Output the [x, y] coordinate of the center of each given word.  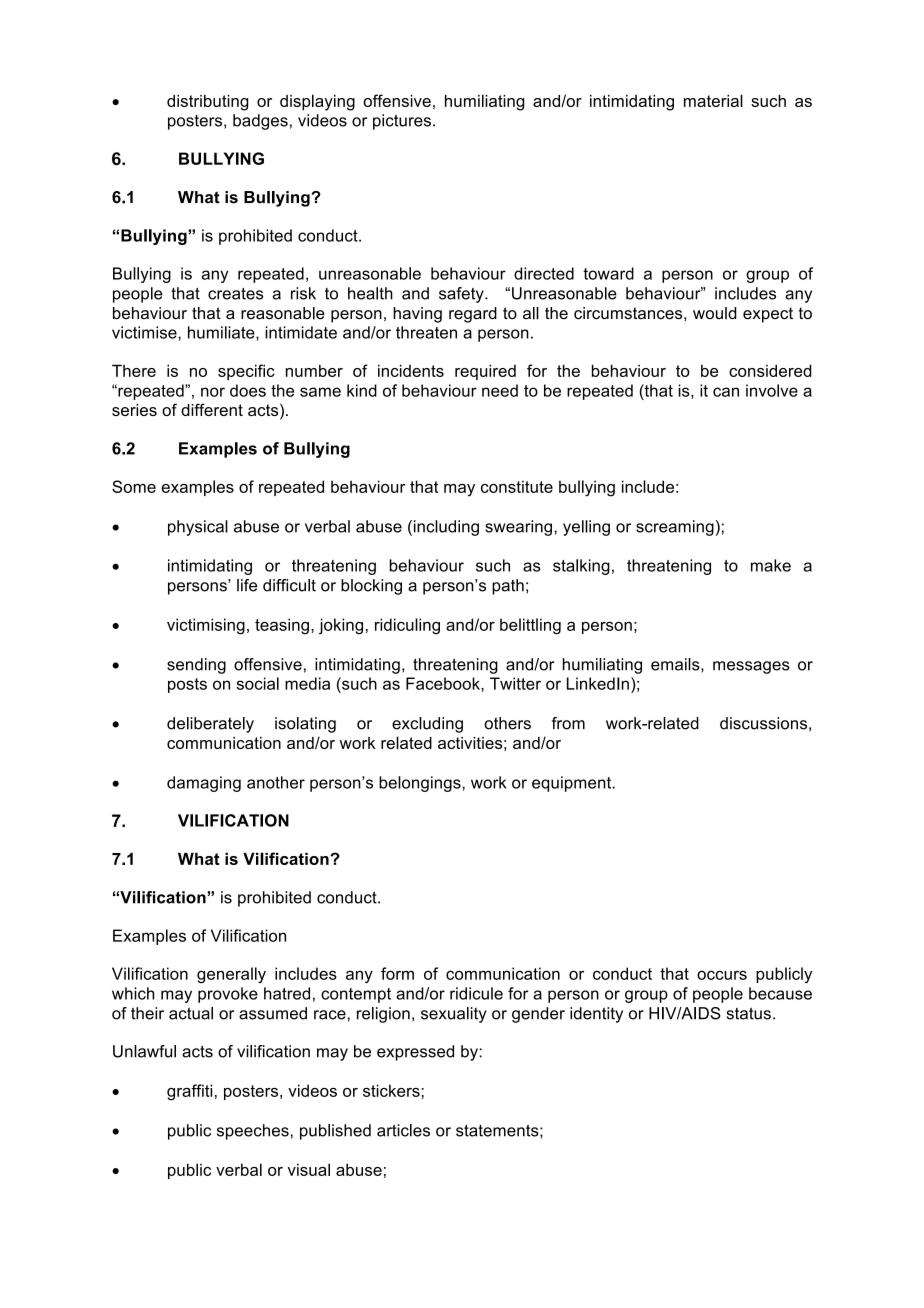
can [726, 392]
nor [213, 392]
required [485, 372]
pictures [402, 122]
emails [676, 664]
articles [403, 1130]
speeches [253, 1132]
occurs [722, 975]
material [713, 100]
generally [231, 975]
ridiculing [407, 626]
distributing [207, 103]
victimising [206, 626]
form [397, 973]
